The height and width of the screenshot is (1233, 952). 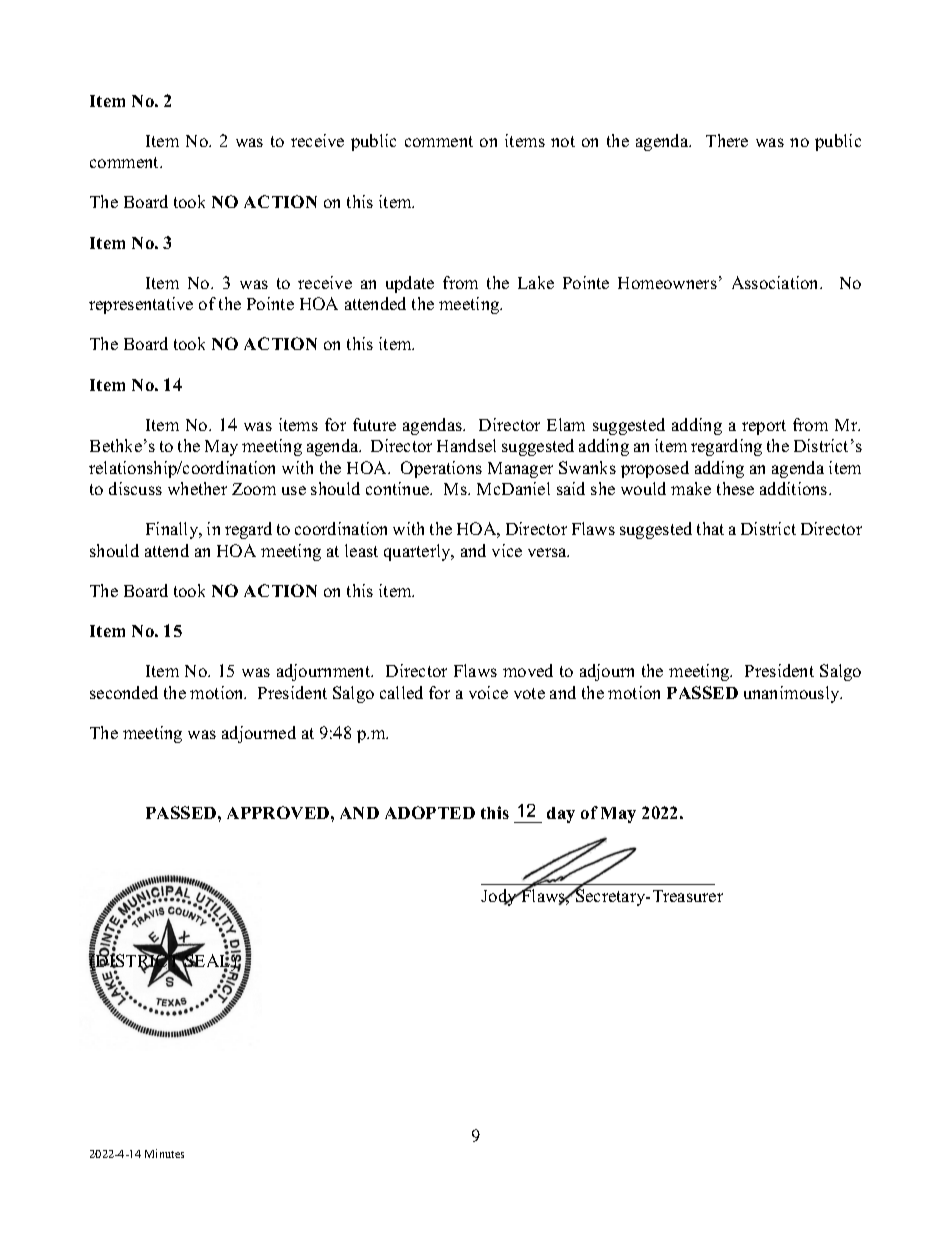 What do you see at coordinates (735, 488) in the screenshot?
I see `these` at bounding box center [735, 488].
